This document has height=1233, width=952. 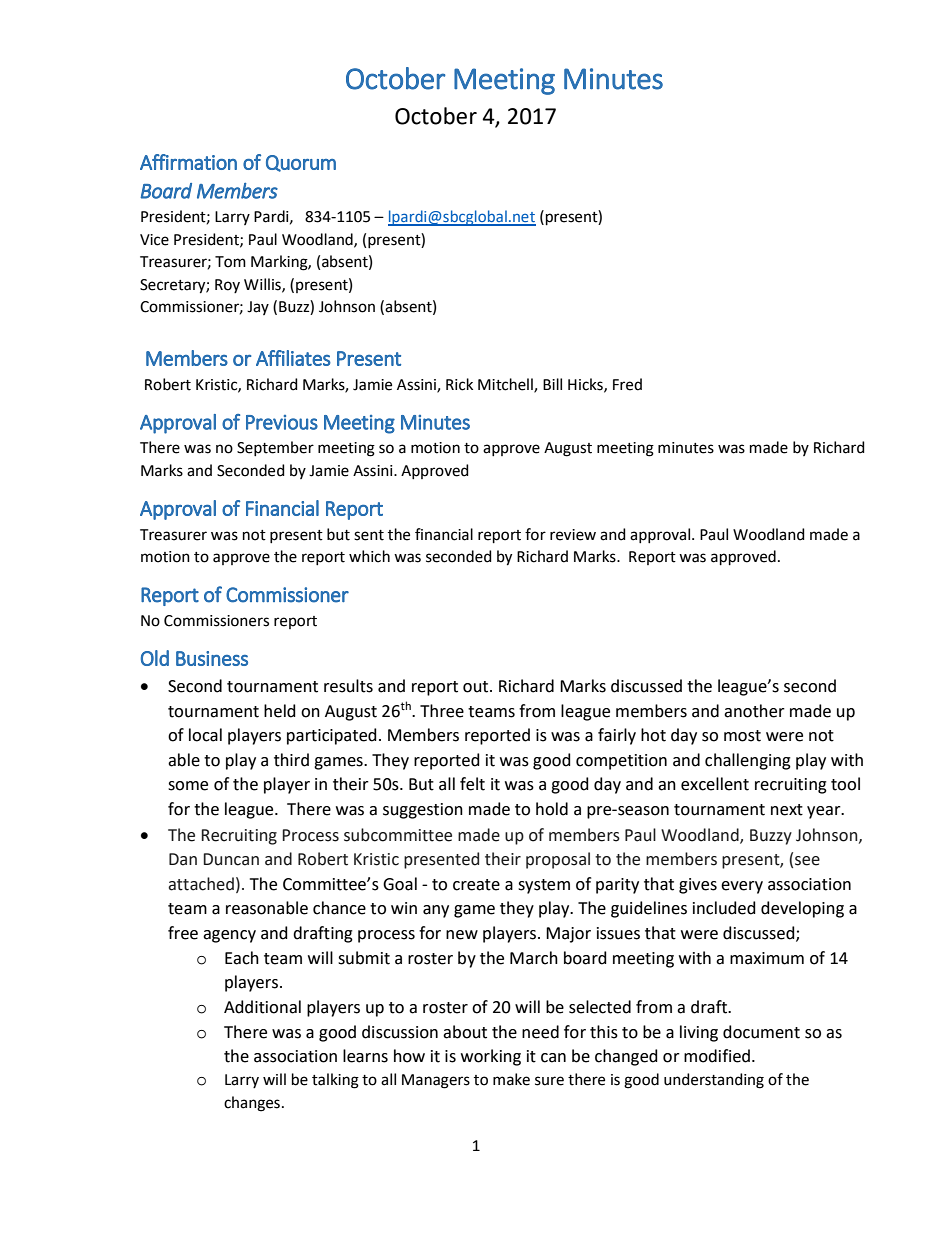 What do you see at coordinates (511, 1079) in the document?
I see `make` at bounding box center [511, 1079].
